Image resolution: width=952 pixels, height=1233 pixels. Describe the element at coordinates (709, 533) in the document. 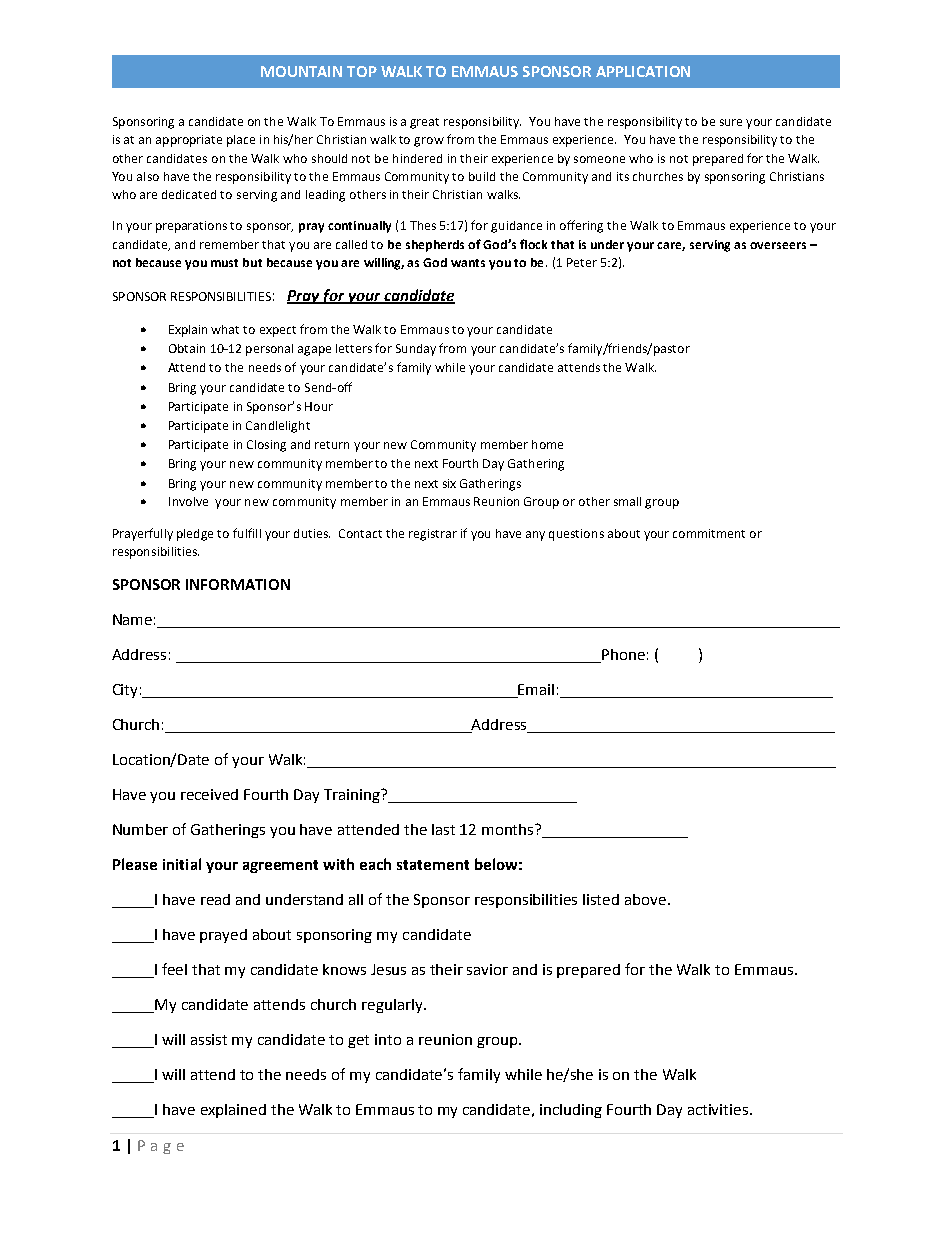

I see `commitment` at that location.
